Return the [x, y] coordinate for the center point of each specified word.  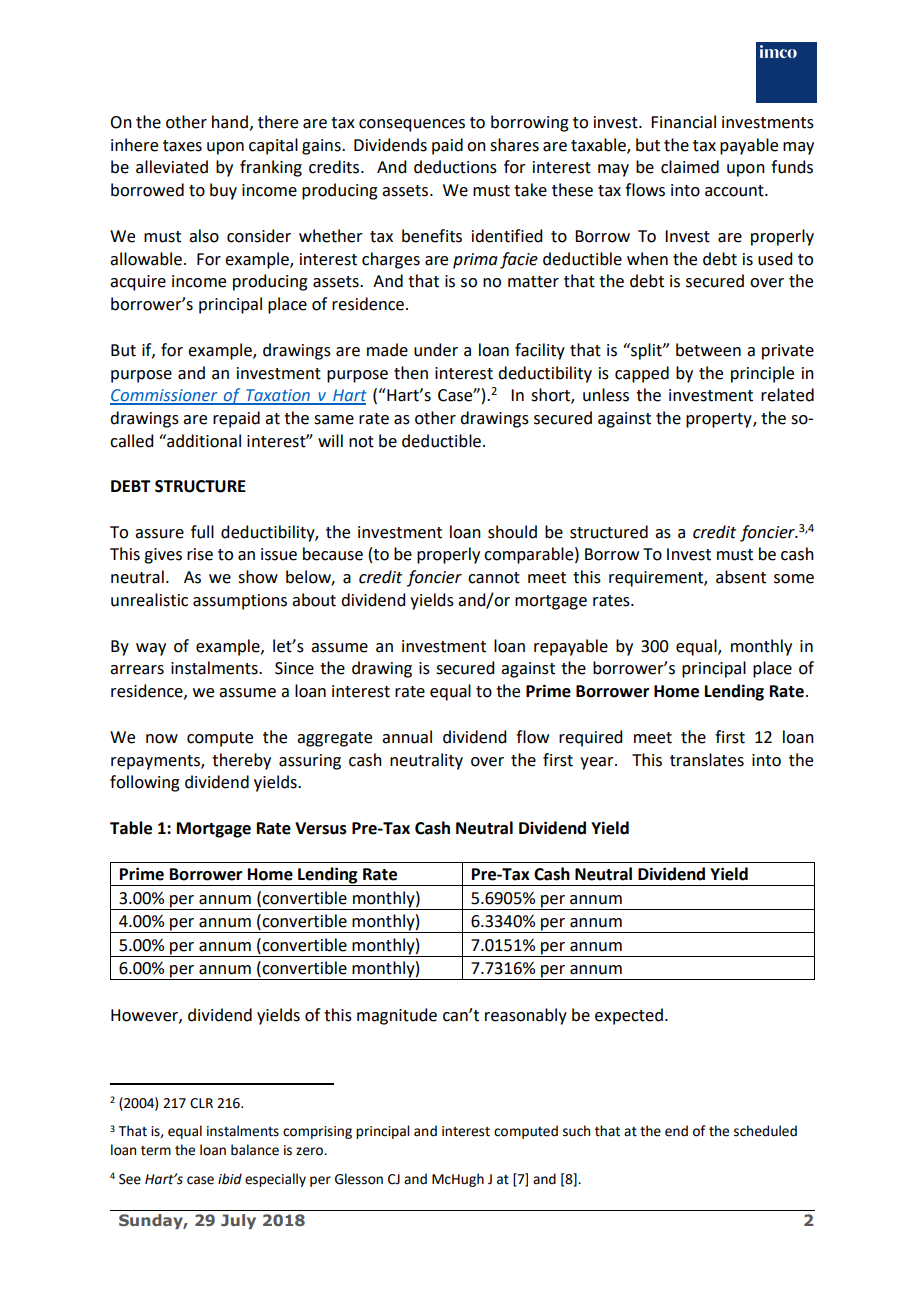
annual [407, 737]
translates [707, 760]
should [512, 532]
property [720, 420]
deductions [455, 167]
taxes [182, 146]
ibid [230, 1179]
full [202, 532]
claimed [690, 167]
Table [131, 828]
